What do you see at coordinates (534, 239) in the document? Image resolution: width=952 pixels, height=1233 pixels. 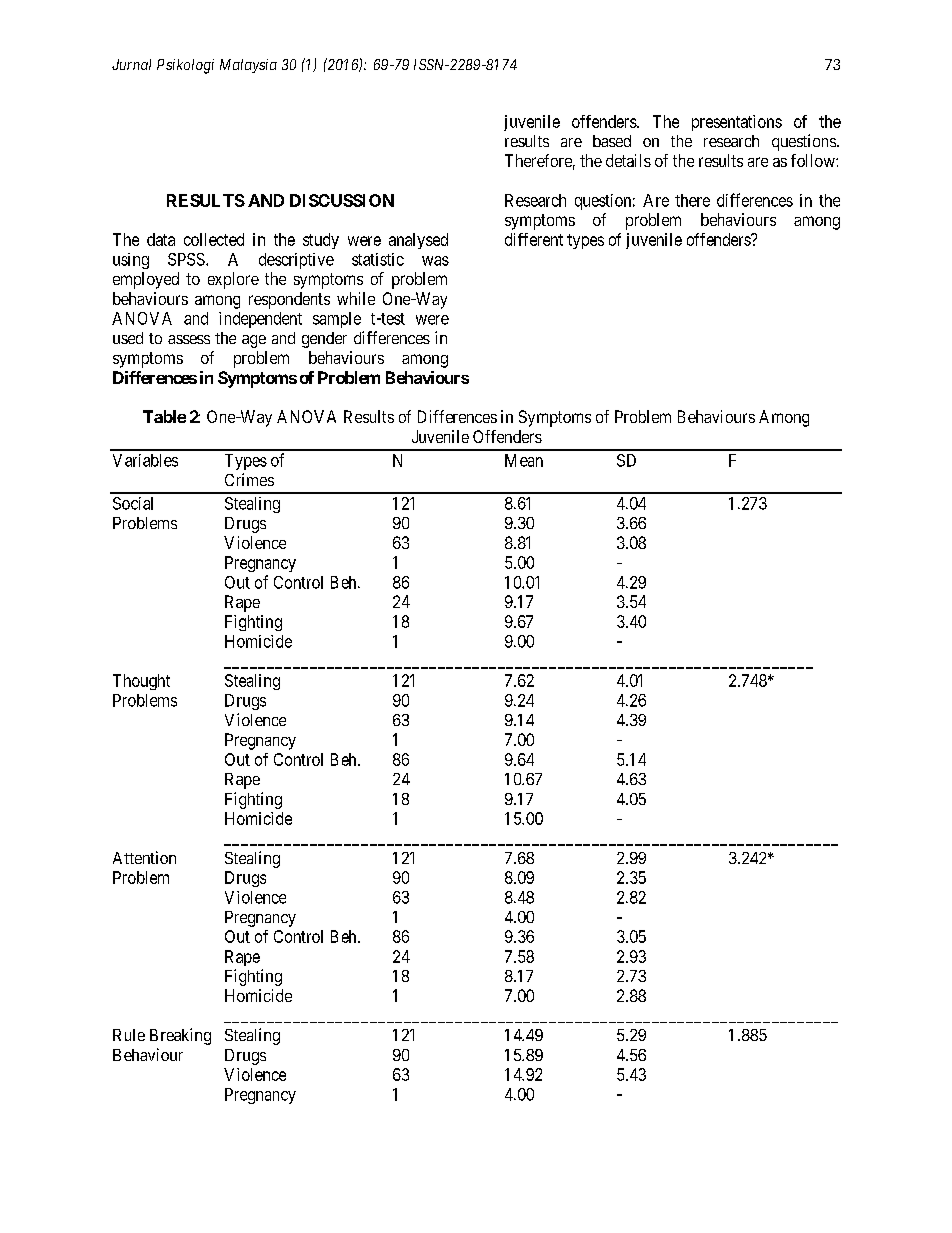 I see `different` at bounding box center [534, 239].
